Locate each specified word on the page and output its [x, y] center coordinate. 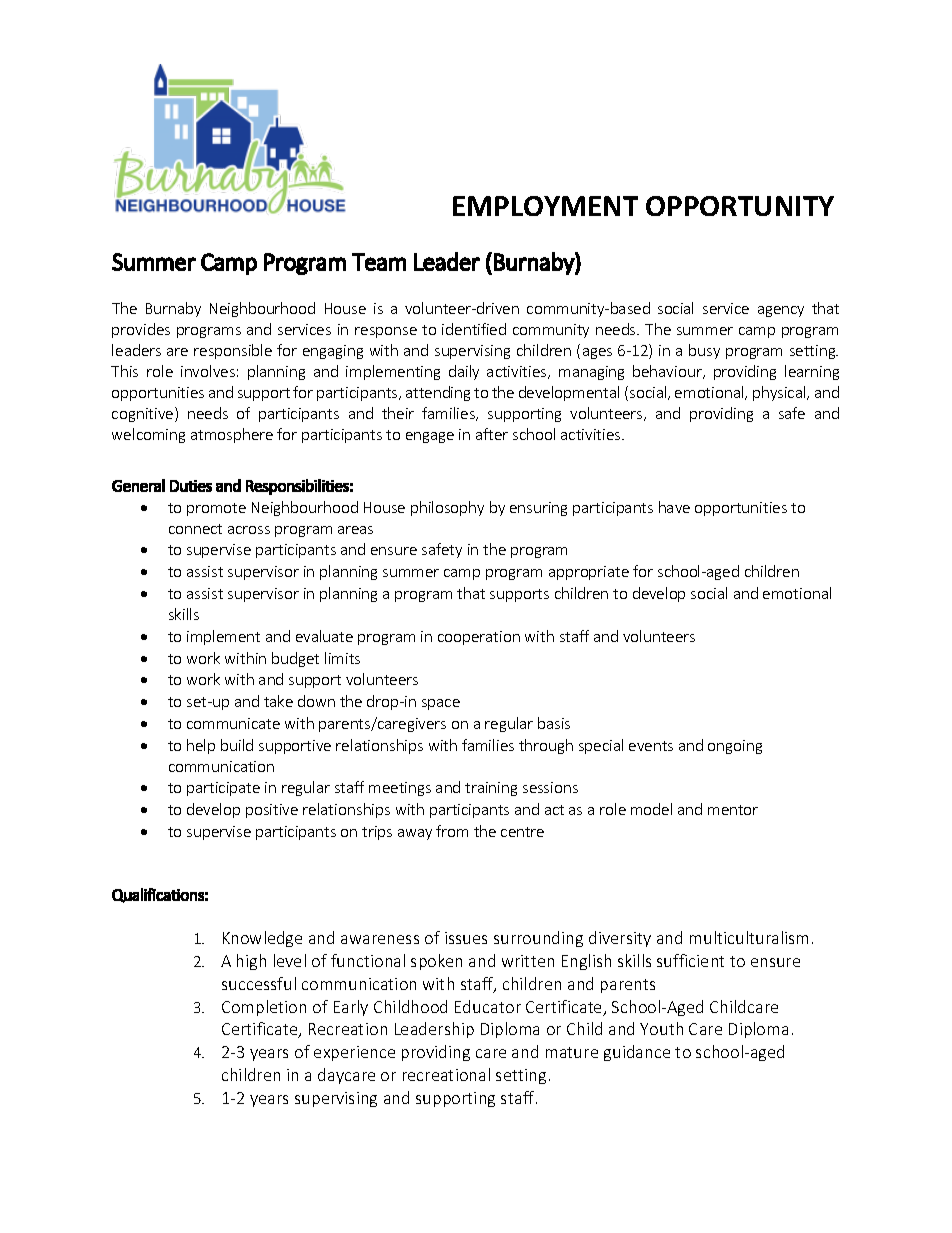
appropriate [589, 573]
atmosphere [232, 435]
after [492, 434]
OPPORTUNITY [740, 206]
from [452, 831]
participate [223, 789]
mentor [733, 810]
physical [780, 393]
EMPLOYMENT [545, 206]
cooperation [479, 638]
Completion [264, 1008]
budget [295, 659]
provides [141, 330]
